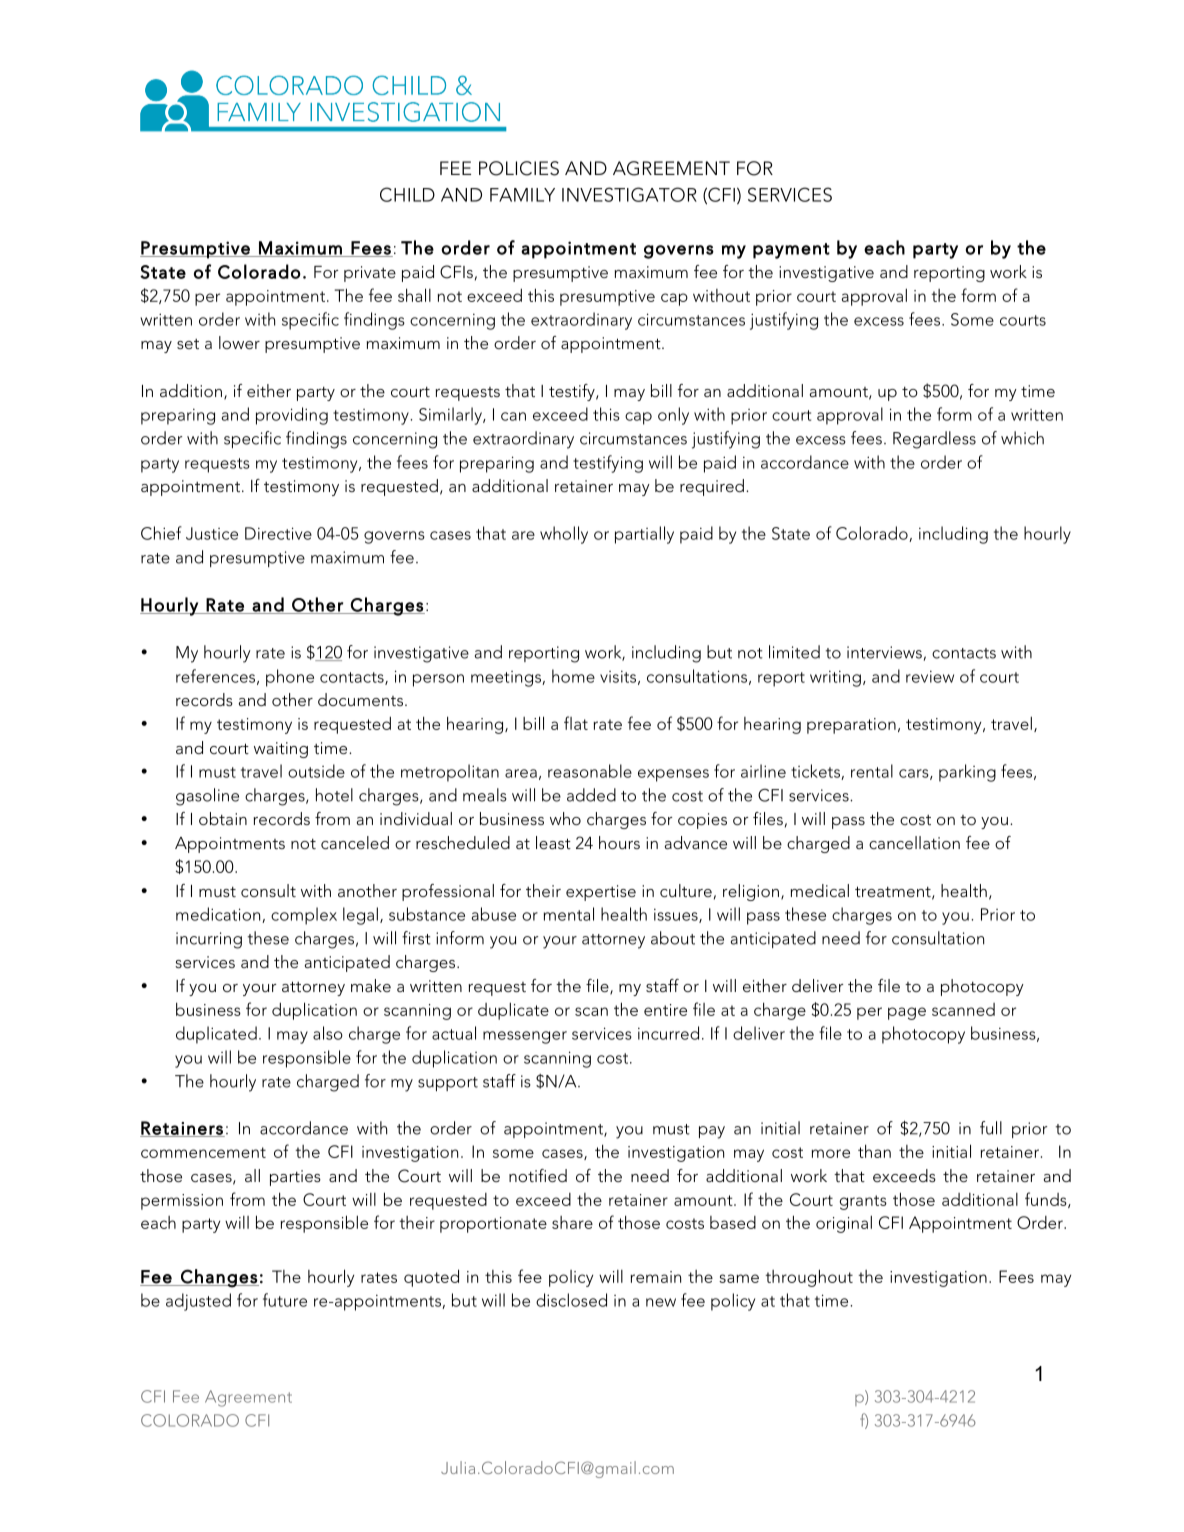 This document has width=1184, height=1532. Describe the element at coordinates (884, 652) in the document. I see `interviews` at that location.
